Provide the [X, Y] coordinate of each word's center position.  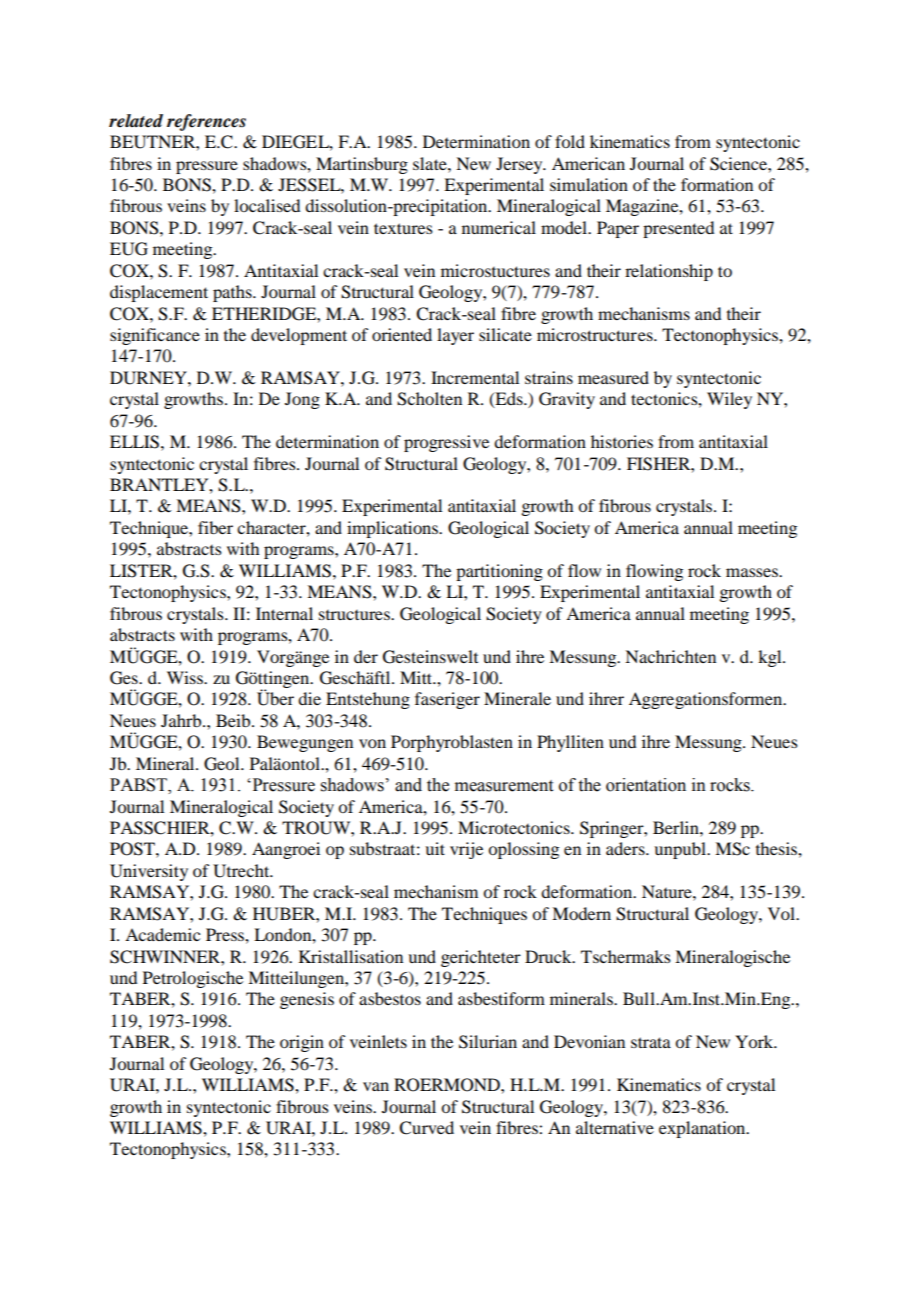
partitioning [499, 572]
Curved [426, 1128]
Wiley [729, 400]
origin [302, 1043]
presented [678, 229]
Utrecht [242, 871]
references [206, 122]
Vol [782, 913]
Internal [284, 613]
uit [435, 848]
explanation [703, 1129]
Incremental [475, 377]
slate [431, 163]
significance [155, 336]
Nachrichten [670, 656]
